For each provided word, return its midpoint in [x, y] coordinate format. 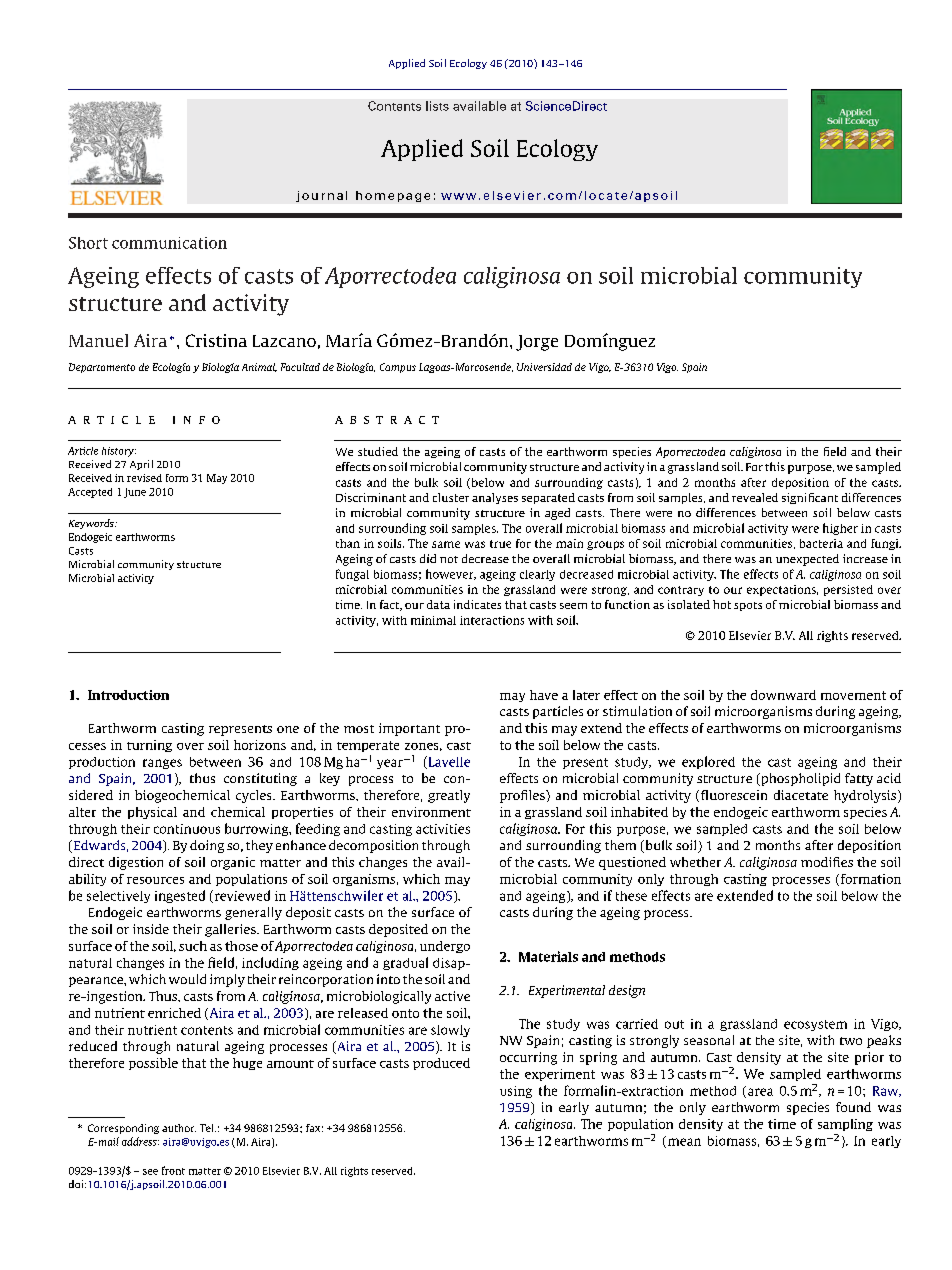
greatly [449, 796]
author [179, 1128]
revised [144, 478]
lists [437, 106]
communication [169, 243]
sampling [845, 1125]
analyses [495, 498]
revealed [755, 497]
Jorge [537, 343]
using [516, 1092]
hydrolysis [865, 796]
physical [152, 813]
